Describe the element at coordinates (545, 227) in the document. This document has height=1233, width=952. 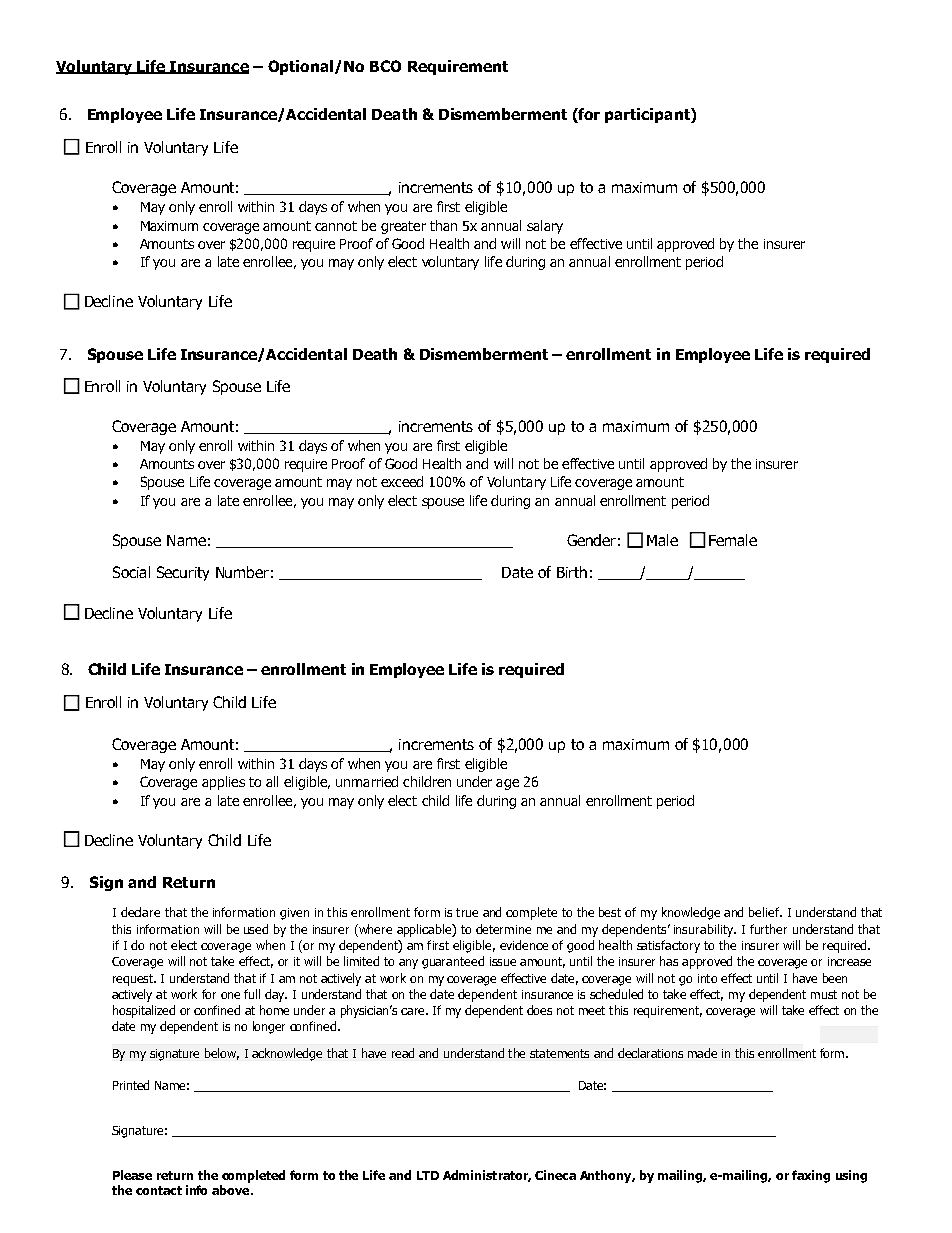
I see `salary` at that location.
